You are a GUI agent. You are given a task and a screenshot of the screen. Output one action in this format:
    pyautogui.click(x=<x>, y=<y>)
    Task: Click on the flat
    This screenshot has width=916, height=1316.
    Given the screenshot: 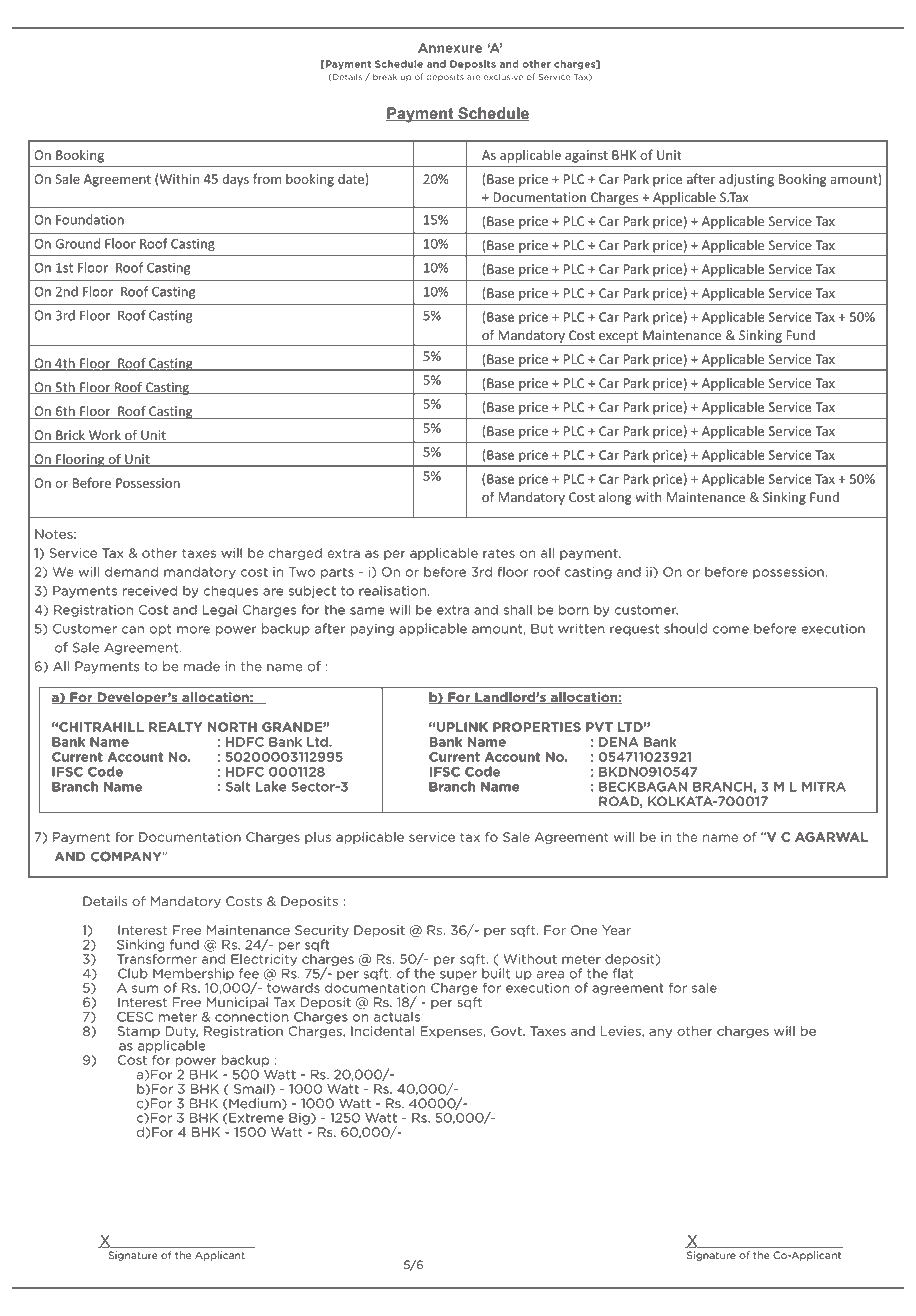 What is the action you would take?
    pyautogui.click(x=623, y=973)
